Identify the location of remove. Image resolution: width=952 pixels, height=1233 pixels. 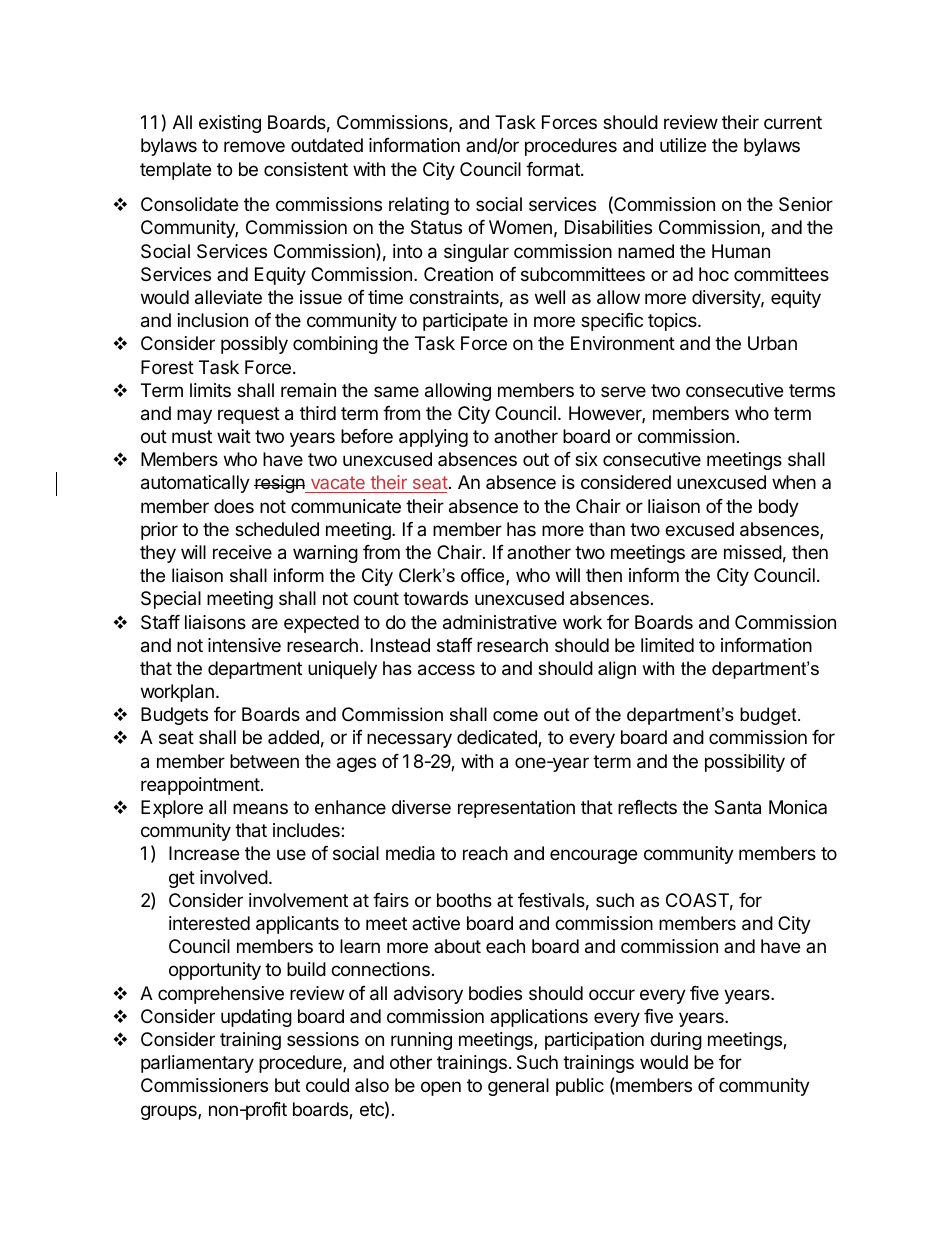
(254, 146).
